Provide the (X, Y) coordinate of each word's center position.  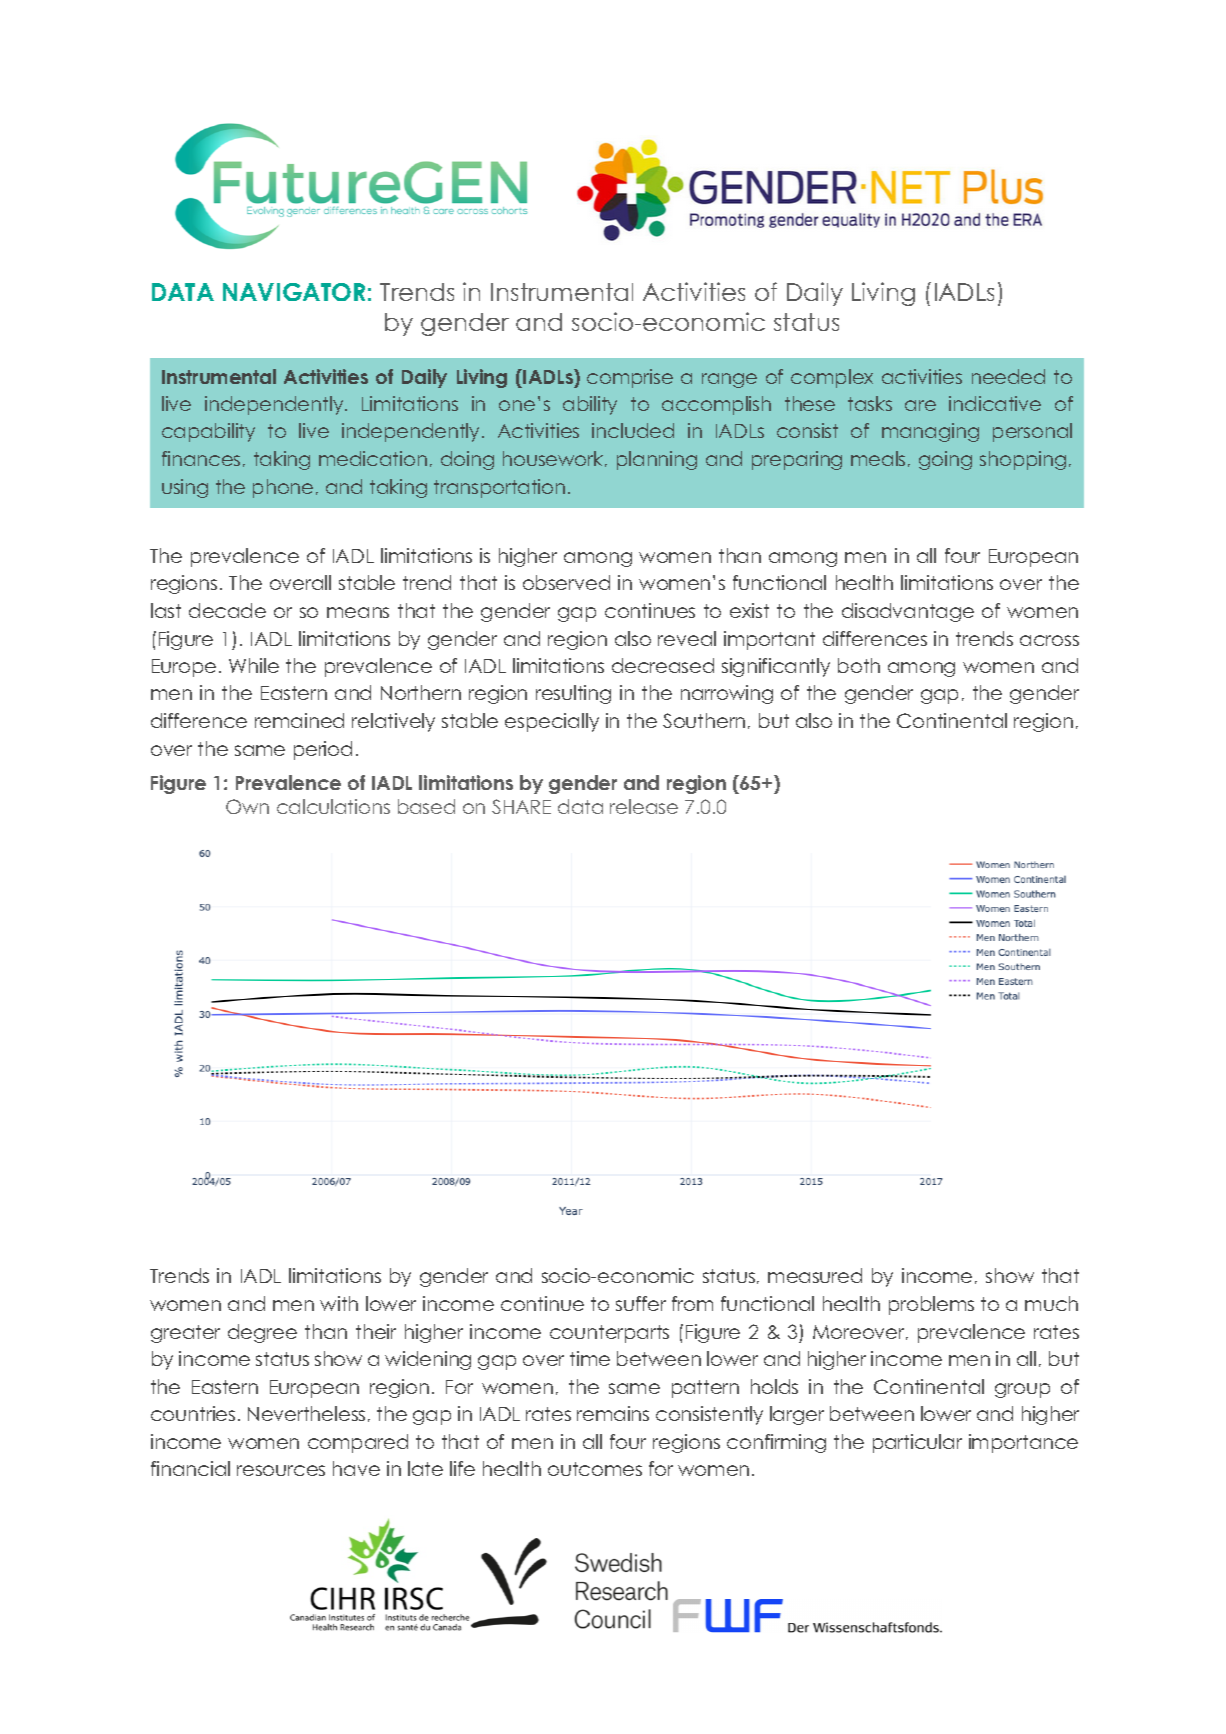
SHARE (521, 806)
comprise (630, 378)
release (644, 806)
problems (931, 1305)
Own (247, 806)
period (323, 750)
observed (566, 582)
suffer (641, 1303)
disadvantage (908, 612)
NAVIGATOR (294, 292)
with (339, 1303)
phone (283, 488)
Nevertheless (306, 1413)
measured (815, 1275)
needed (1008, 376)
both (859, 665)
